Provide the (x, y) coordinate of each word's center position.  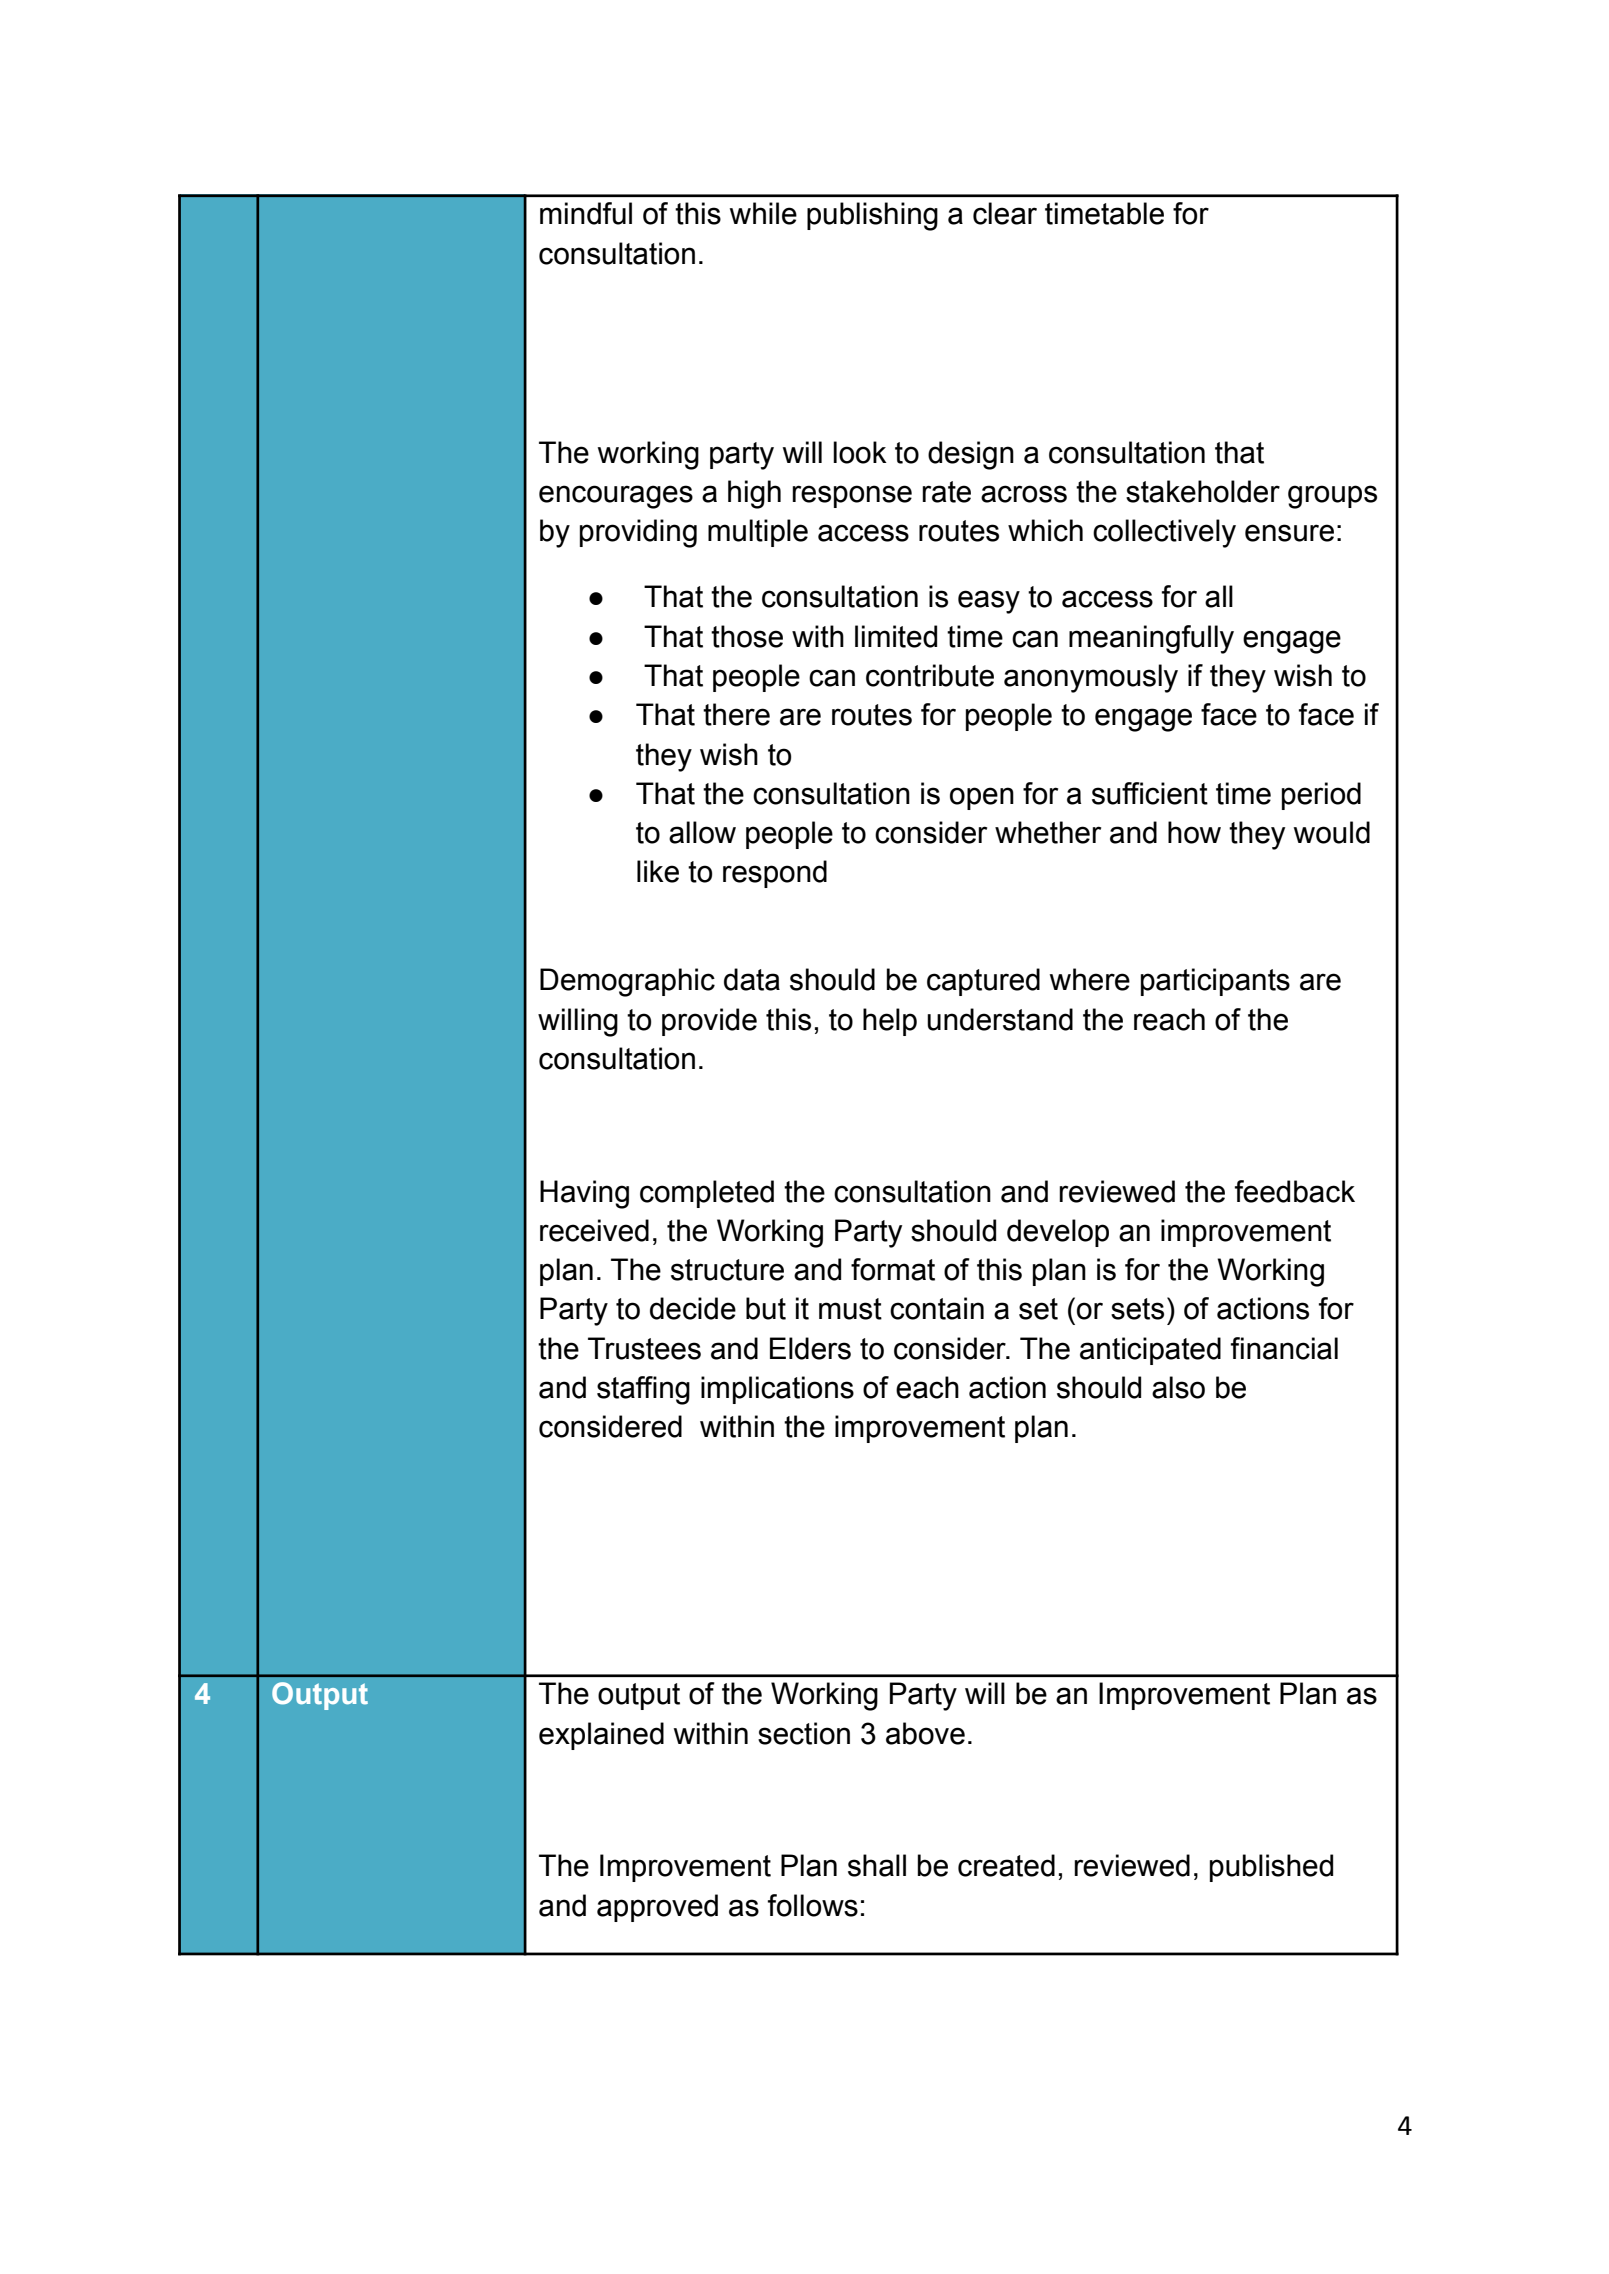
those (747, 636)
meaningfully (1151, 639)
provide (709, 1022)
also (1178, 1387)
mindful (586, 213)
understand (1000, 1019)
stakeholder (1203, 491)
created (1006, 1865)
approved (657, 1908)
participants (1215, 982)
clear (1005, 213)
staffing (643, 1390)
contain (937, 1308)
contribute (930, 675)
